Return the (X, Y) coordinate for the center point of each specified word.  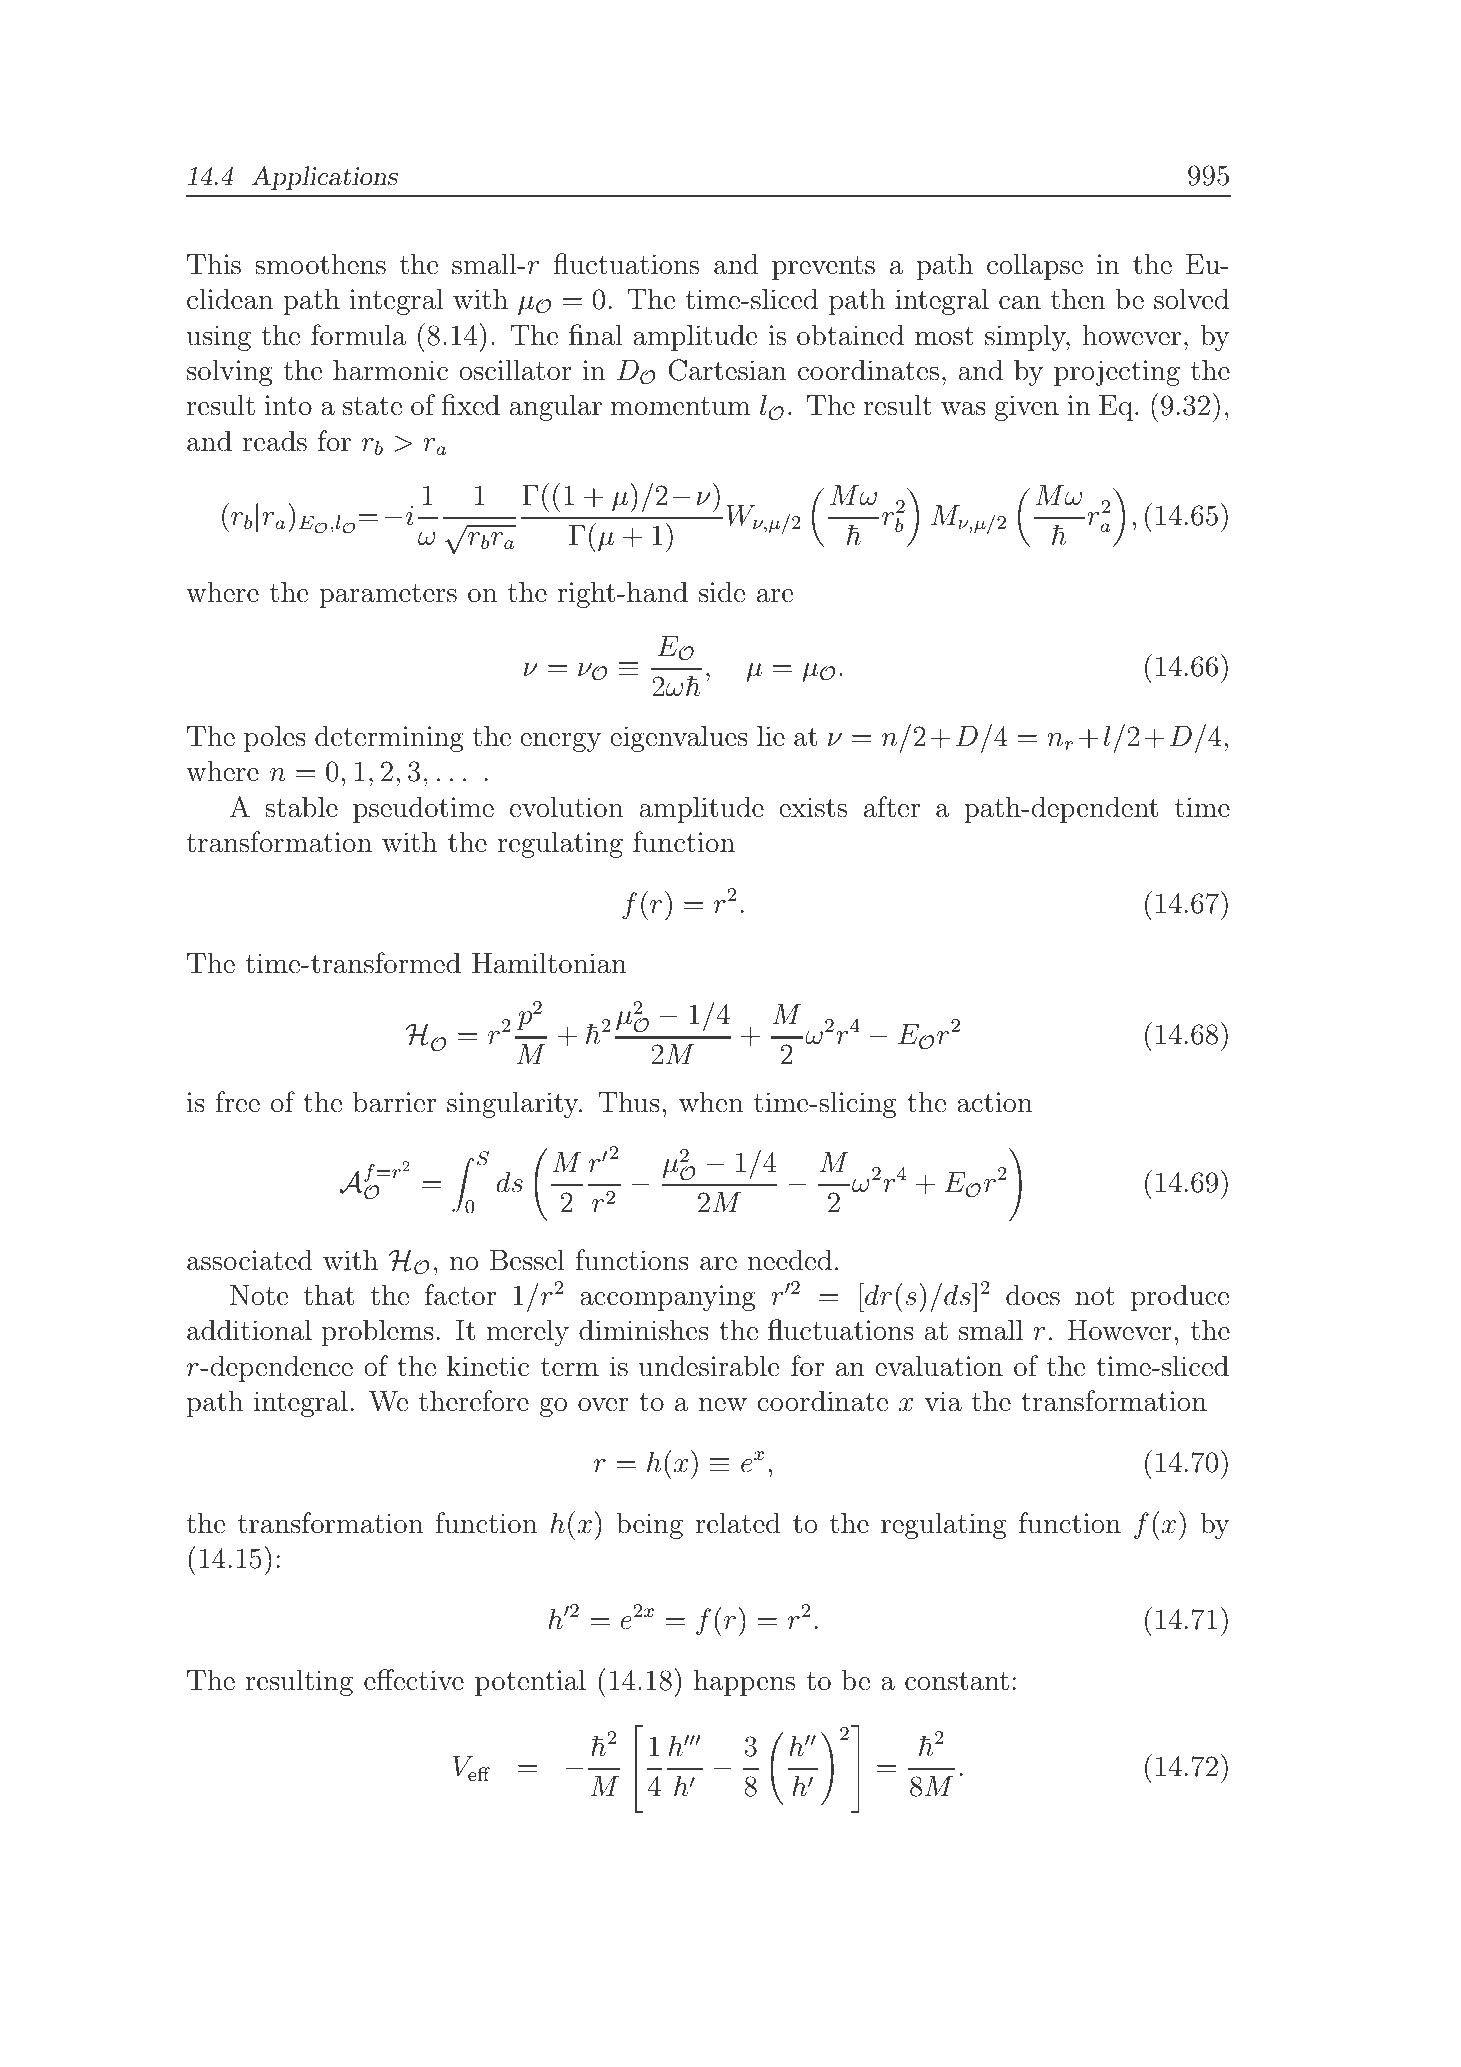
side (722, 592)
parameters (388, 596)
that (328, 1295)
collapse (1035, 266)
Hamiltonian (549, 963)
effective (414, 1680)
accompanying (668, 1298)
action (995, 1102)
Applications (325, 178)
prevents (823, 268)
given (1027, 408)
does (1033, 1295)
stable (301, 807)
